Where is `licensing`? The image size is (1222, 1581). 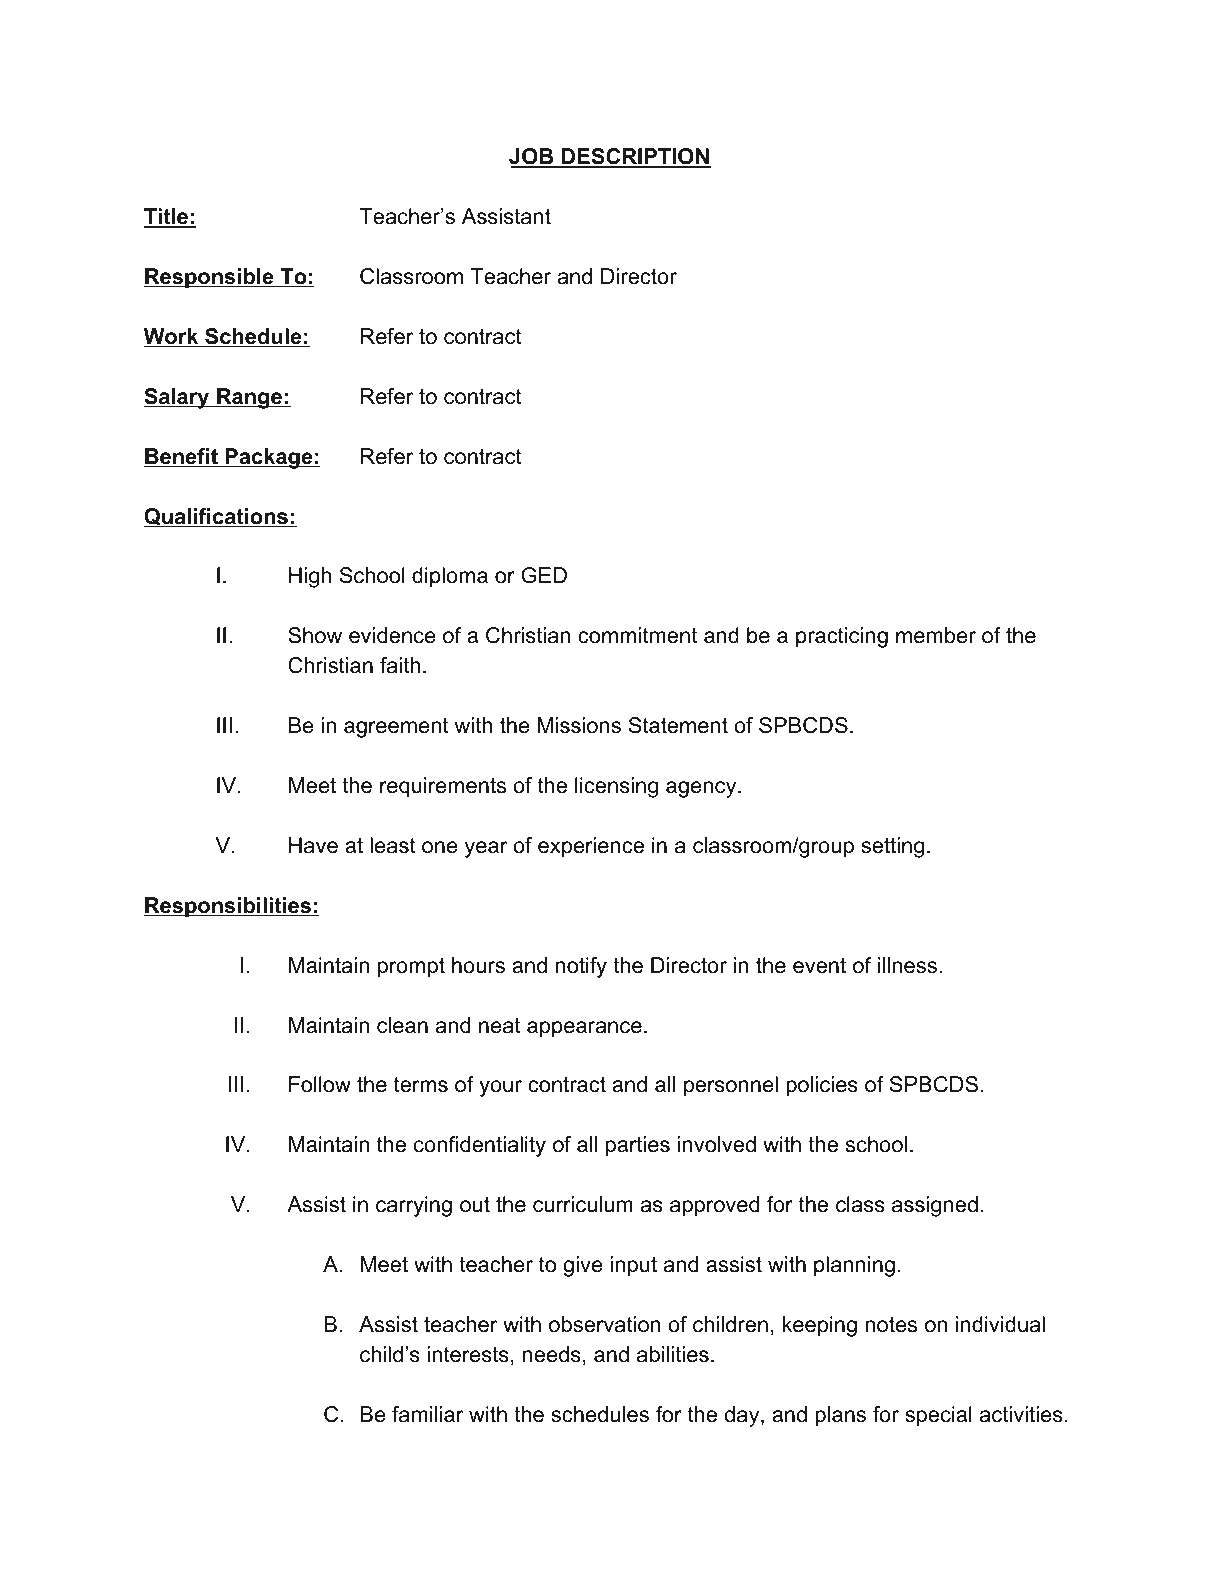 licensing is located at coordinates (616, 787).
